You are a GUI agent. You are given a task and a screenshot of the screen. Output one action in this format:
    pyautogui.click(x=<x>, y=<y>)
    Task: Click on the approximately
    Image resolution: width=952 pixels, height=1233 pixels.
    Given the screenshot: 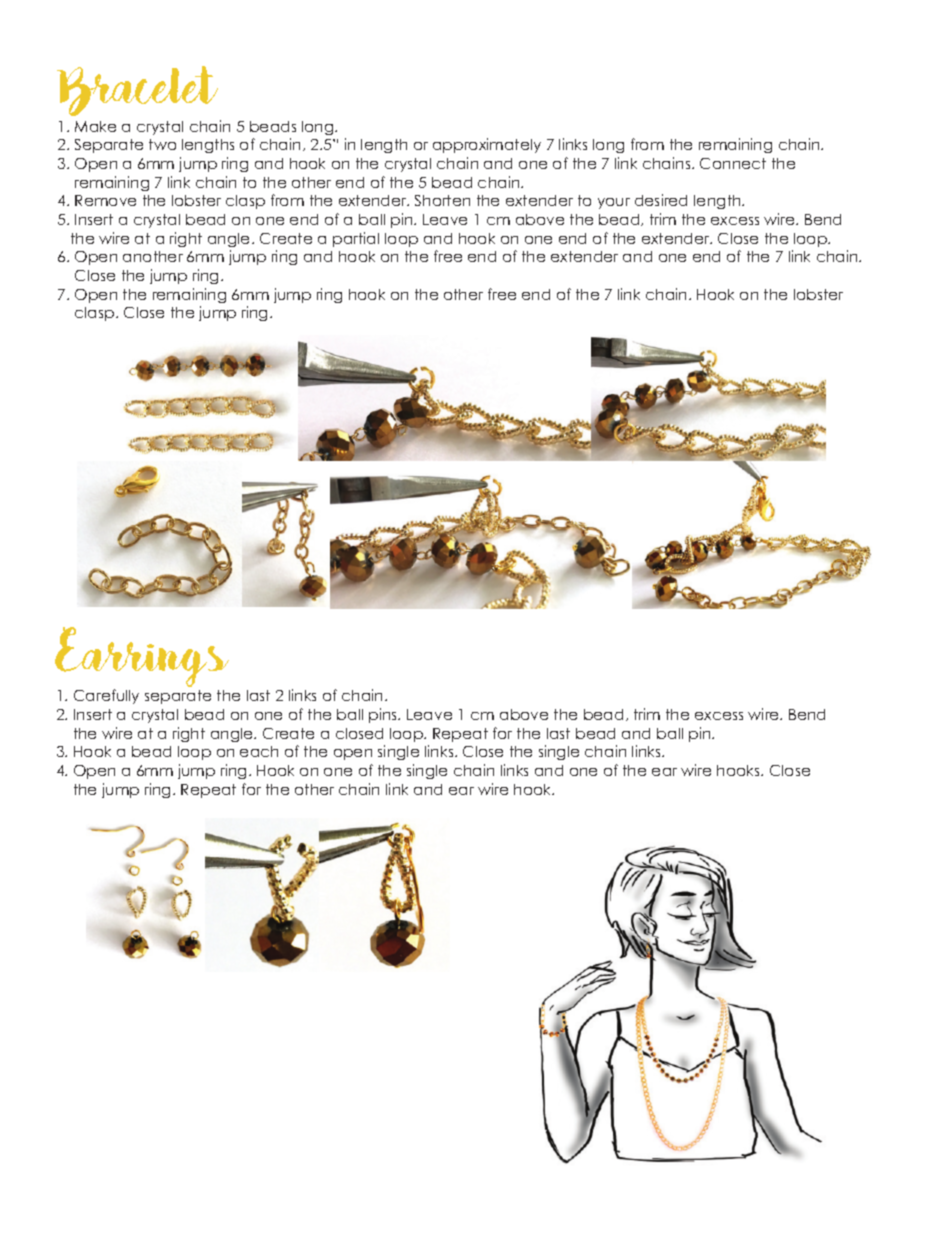 What is the action you would take?
    pyautogui.click(x=487, y=145)
